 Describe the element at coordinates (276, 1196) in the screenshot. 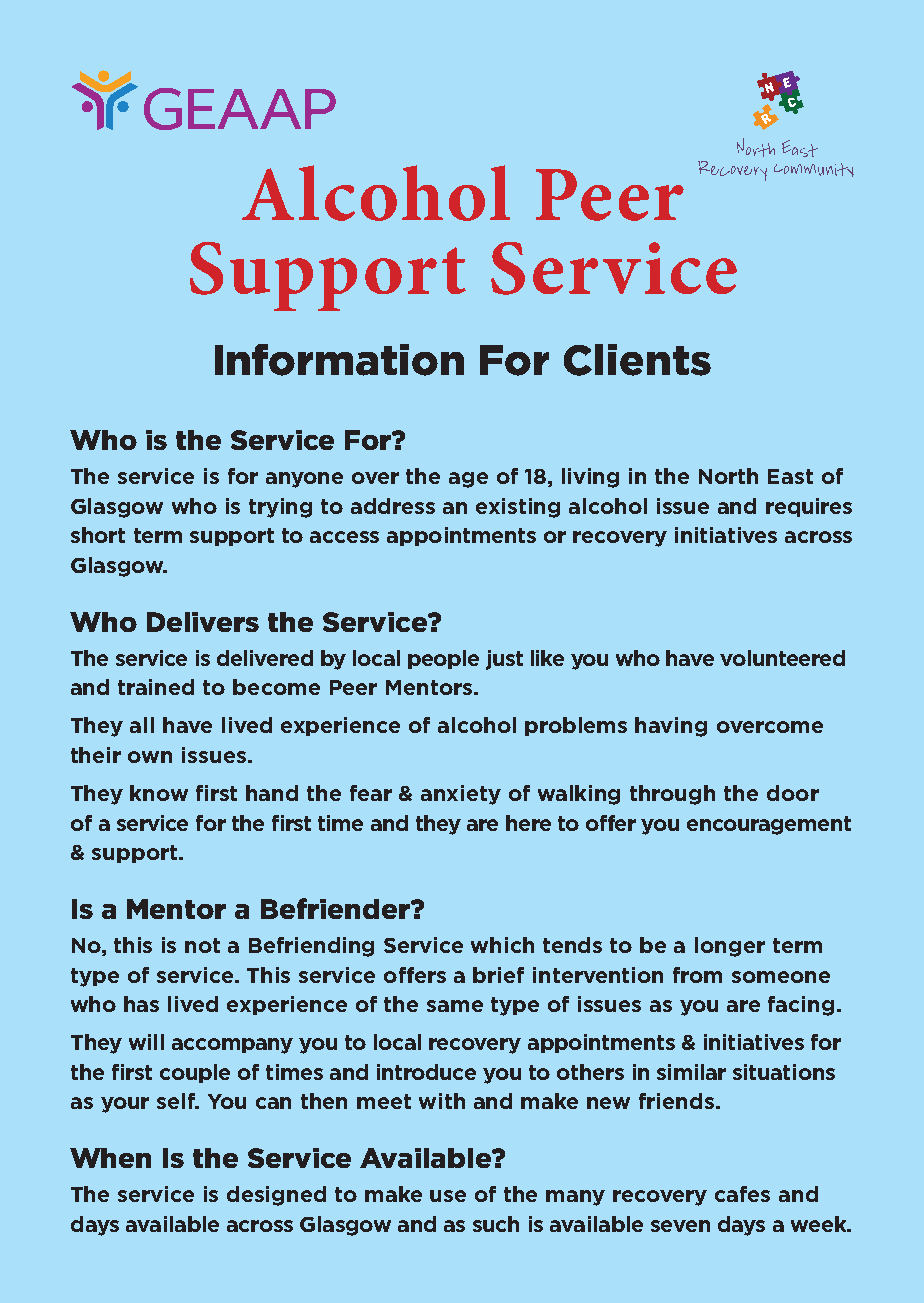

I see `designed` at that location.
